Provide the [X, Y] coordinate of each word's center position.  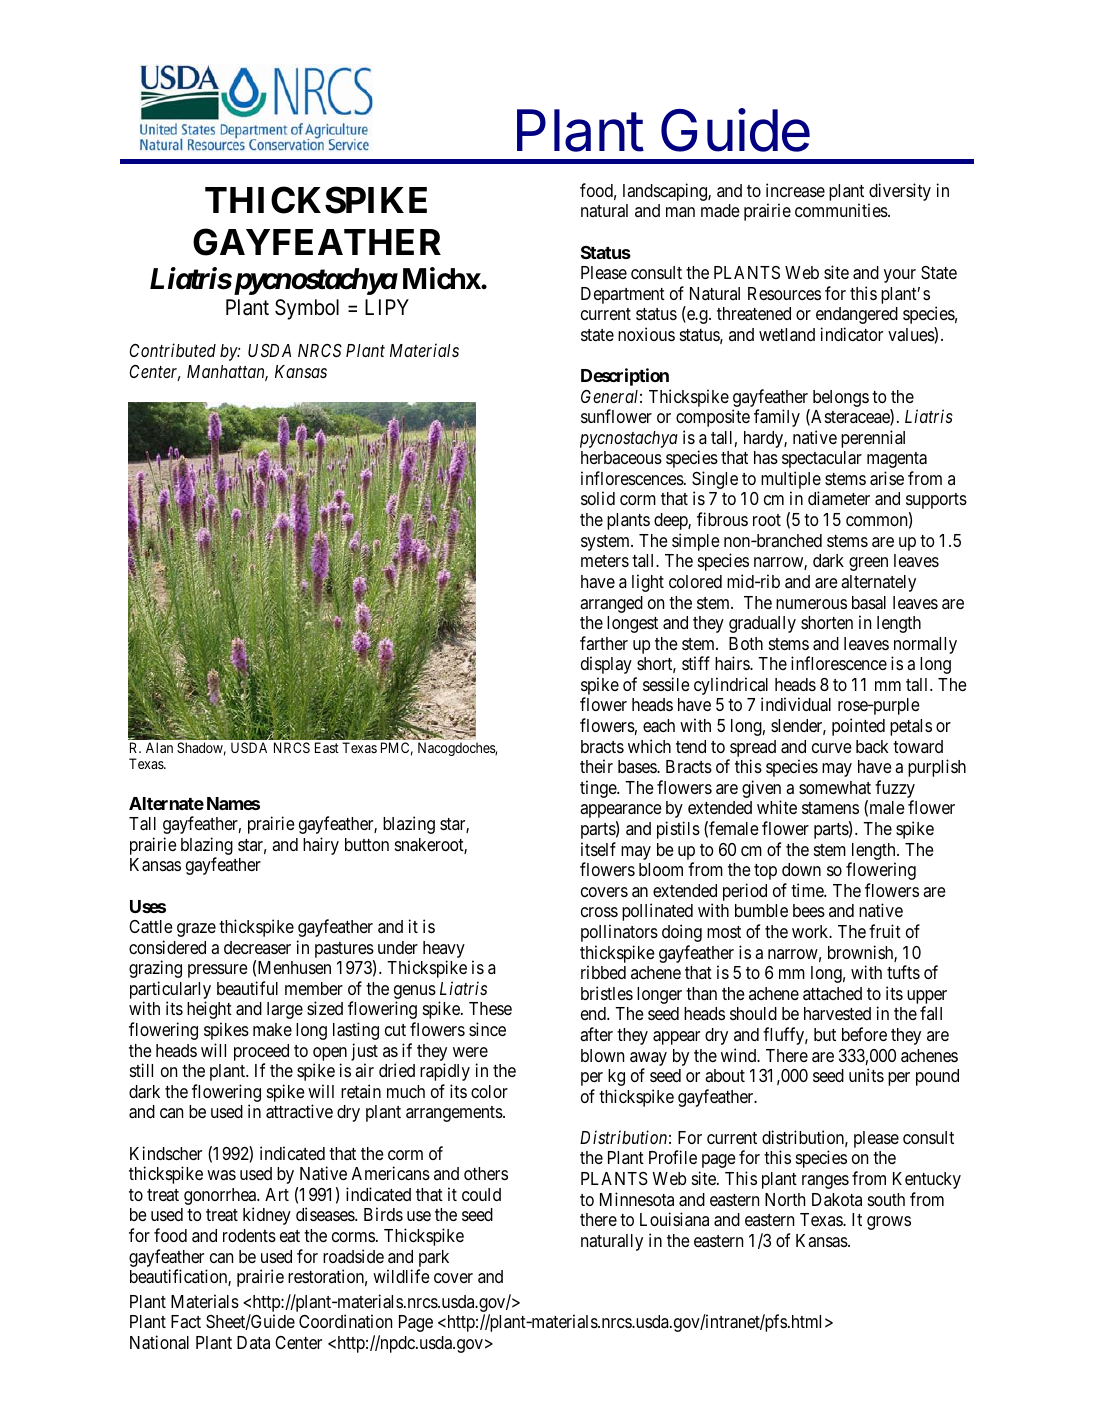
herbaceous [621, 457]
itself [598, 849]
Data [253, 1342]
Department [623, 295]
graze [196, 930]
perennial [873, 439]
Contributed [172, 350]
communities [842, 210]
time [808, 890]
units [866, 1075]
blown [602, 1055]
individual [796, 704]
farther [604, 643]
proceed [261, 1052]
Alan [159, 747]
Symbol [307, 309]
